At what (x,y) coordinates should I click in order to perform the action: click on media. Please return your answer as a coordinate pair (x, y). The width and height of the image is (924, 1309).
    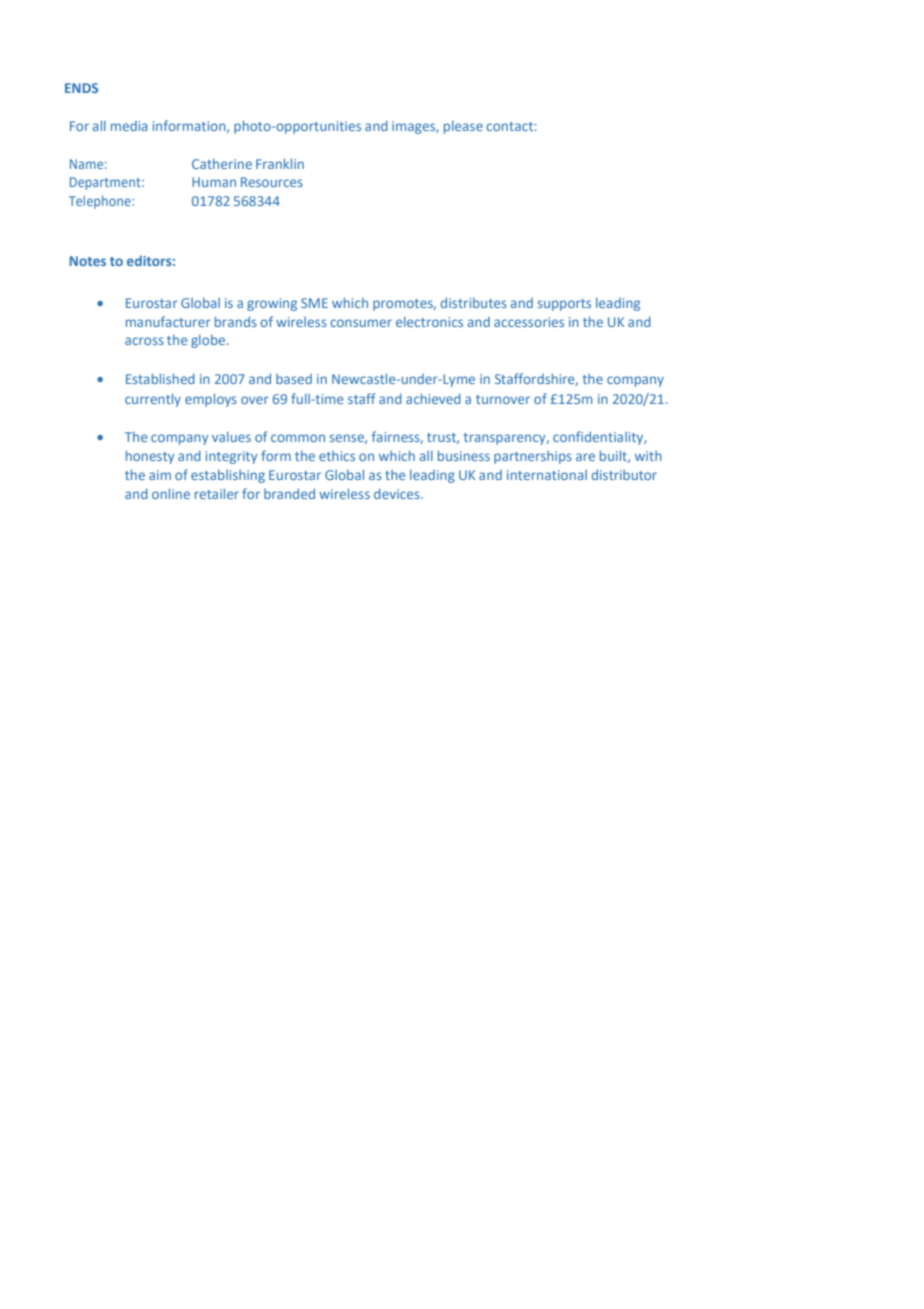
    Looking at the image, I should click on (129, 126).
